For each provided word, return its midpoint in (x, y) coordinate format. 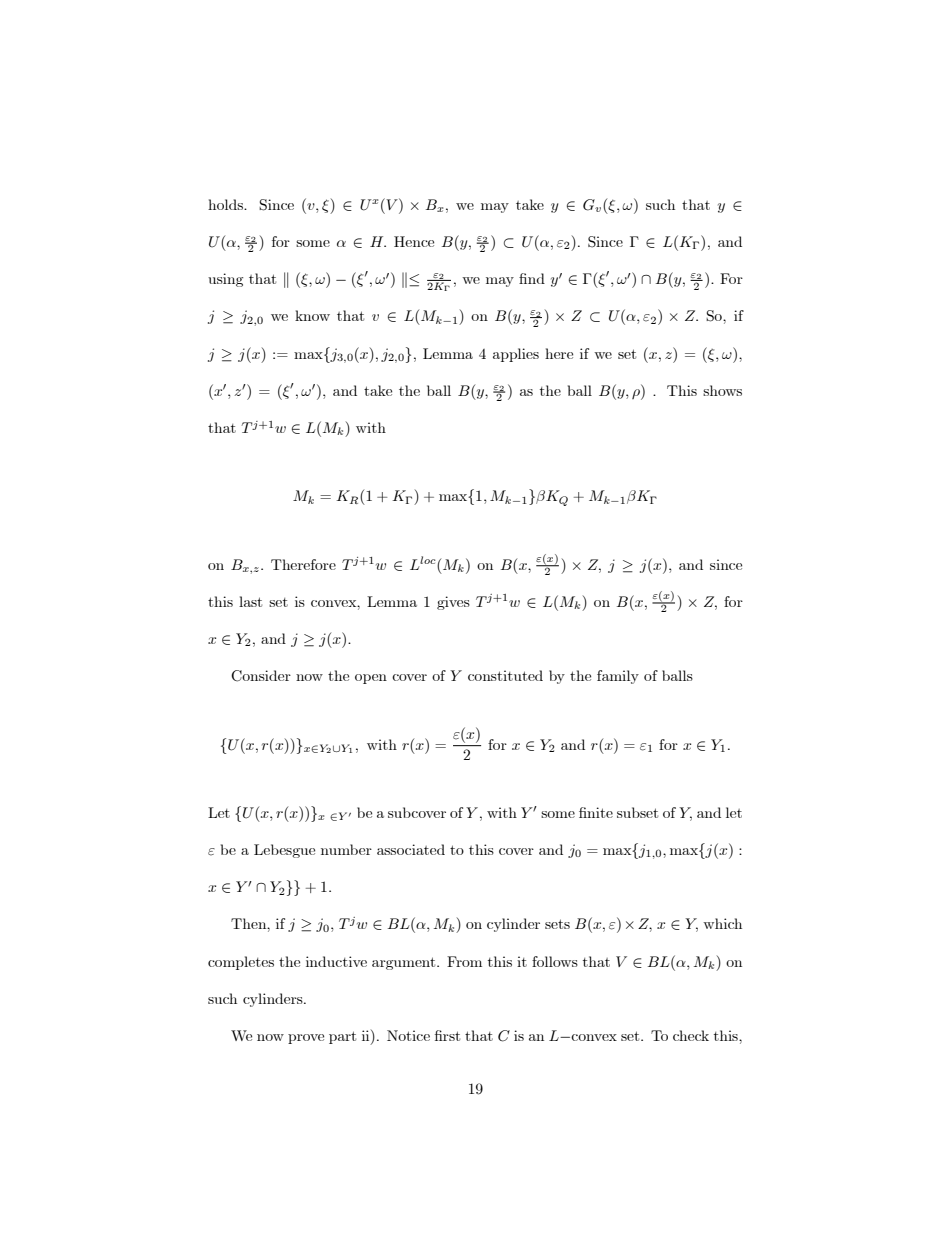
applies (516, 355)
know (312, 315)
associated (411, 849)
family (618, 677)
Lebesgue (284, 851)
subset (637, 812)
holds (226, 204)
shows (722, 390)
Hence (414, 241)
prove (306, 1039)
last (250, 601)
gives (453, 603)
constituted (505, 675)
